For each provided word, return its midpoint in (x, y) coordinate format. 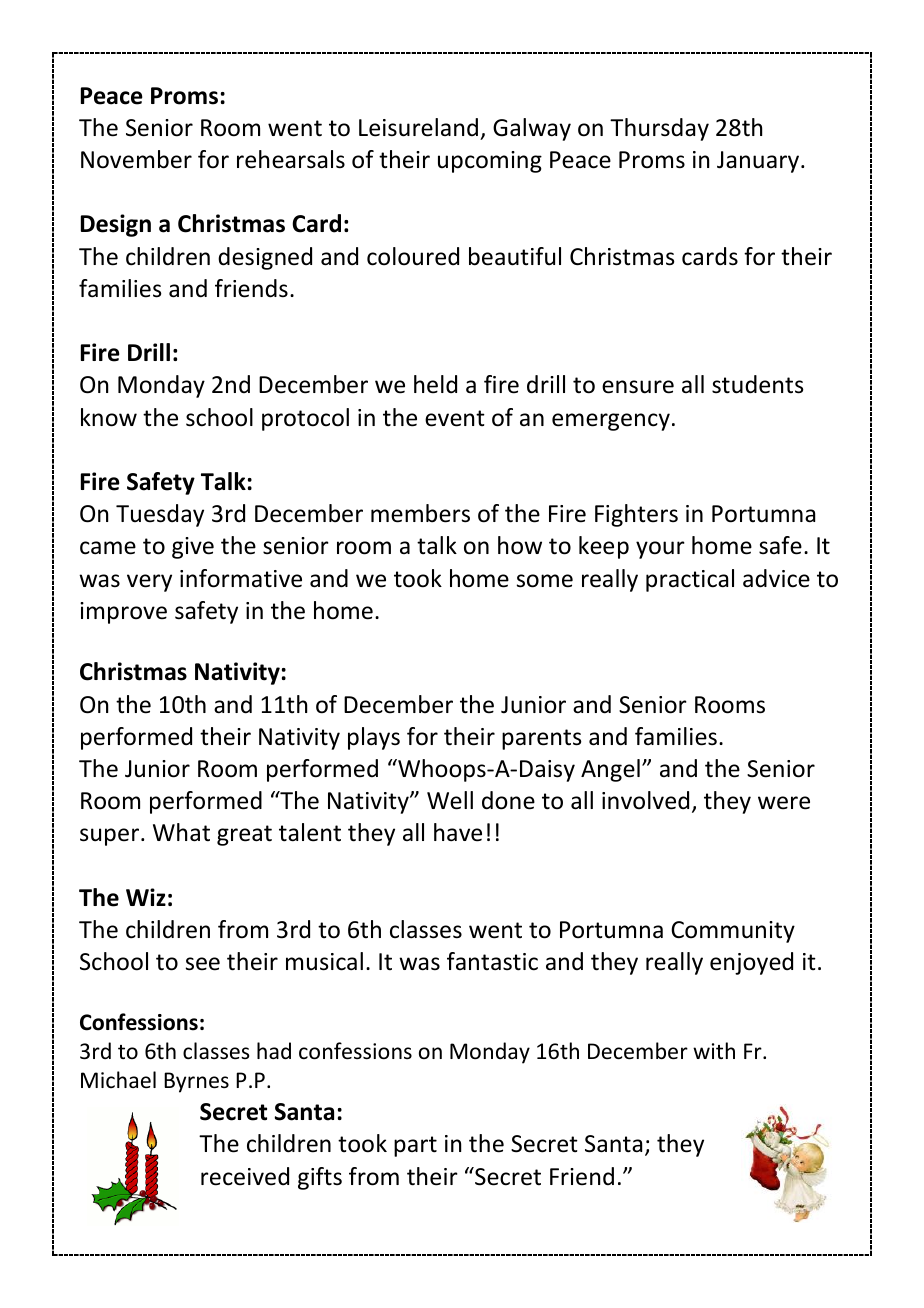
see (203, 964)
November (136, 159)
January (759, 162)
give (193, 548)
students (758, 384)
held (435, 384)
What (181, 832)
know (109, 417)
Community (733, 932)
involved (645, 800)
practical (690, 580)
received (245, 1176)
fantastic (492, 961)
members (420, 513)
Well (450, 800)
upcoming (490, 162)
